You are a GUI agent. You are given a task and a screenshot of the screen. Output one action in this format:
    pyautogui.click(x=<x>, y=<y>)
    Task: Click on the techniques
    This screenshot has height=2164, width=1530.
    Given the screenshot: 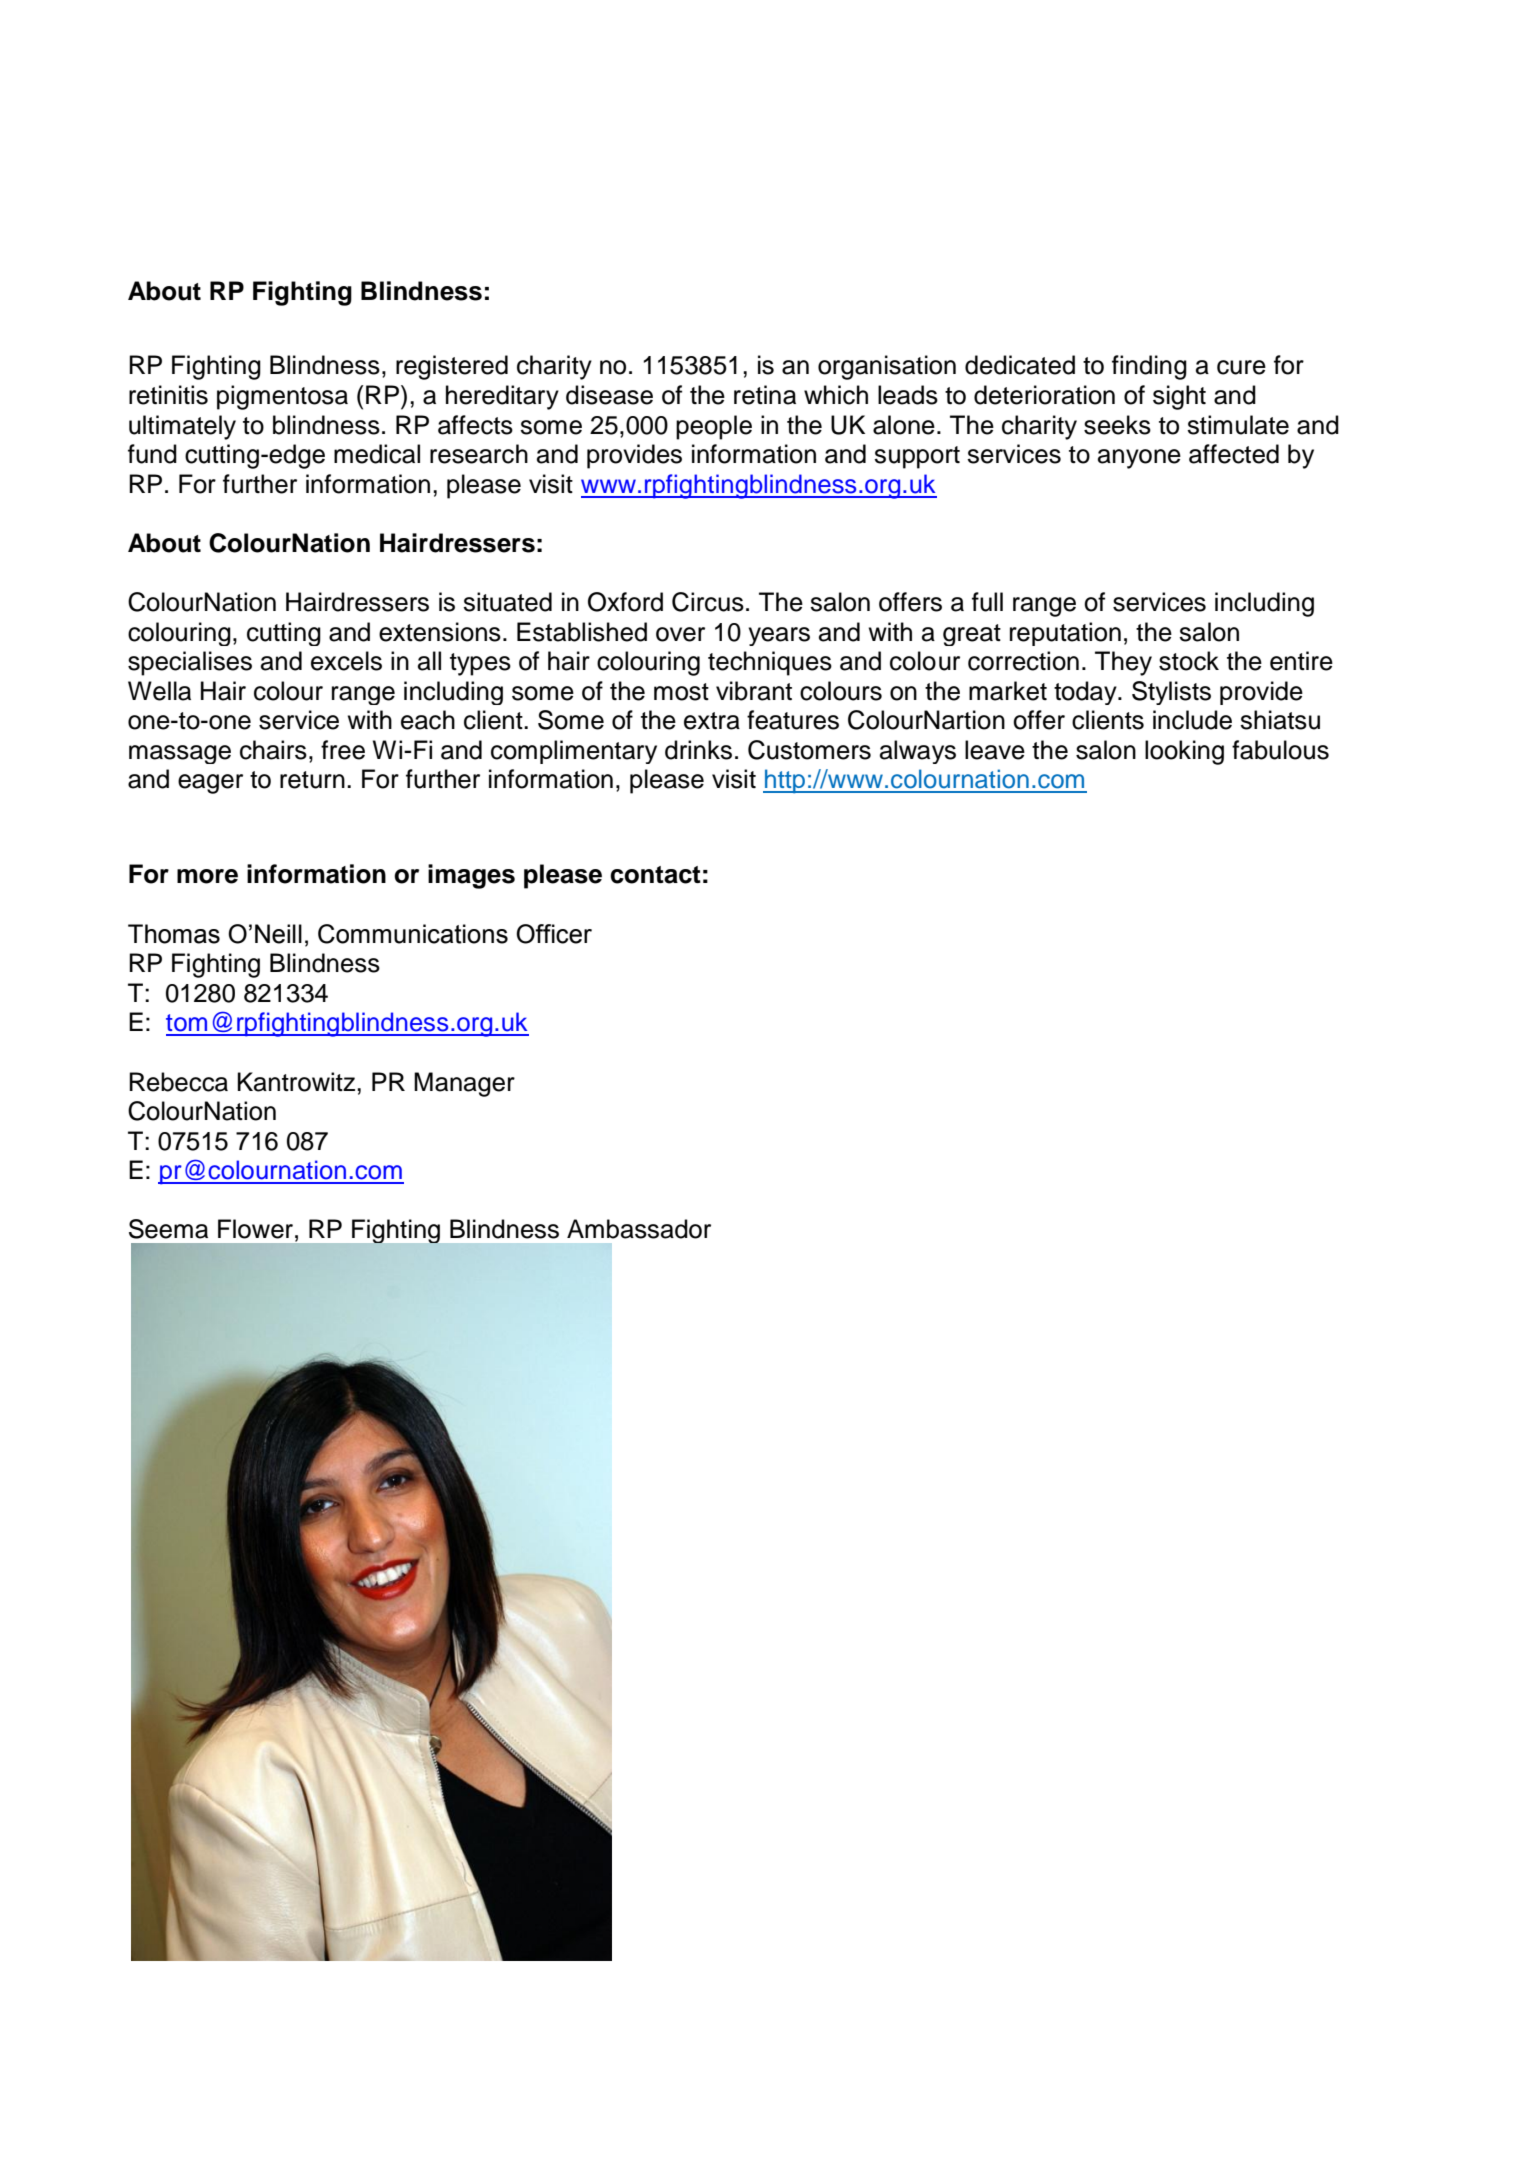 What is the action you would take?
    pyautogui.click(x=770, y=663)
